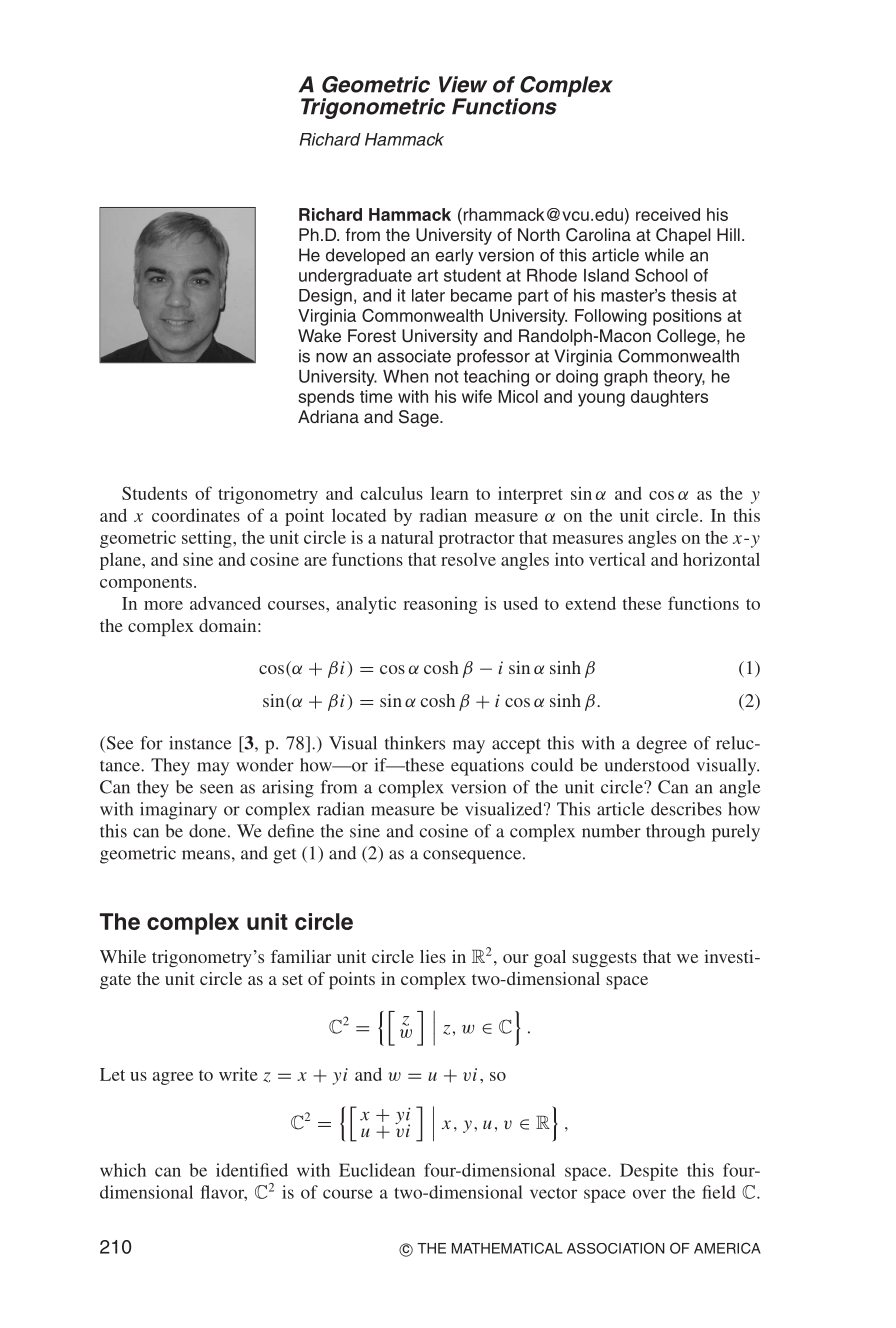 This page has height=1328, width=896. What do you see at coordinates (301, 956) in the page?
I see `familiar` at bounding box center [301, 956].
